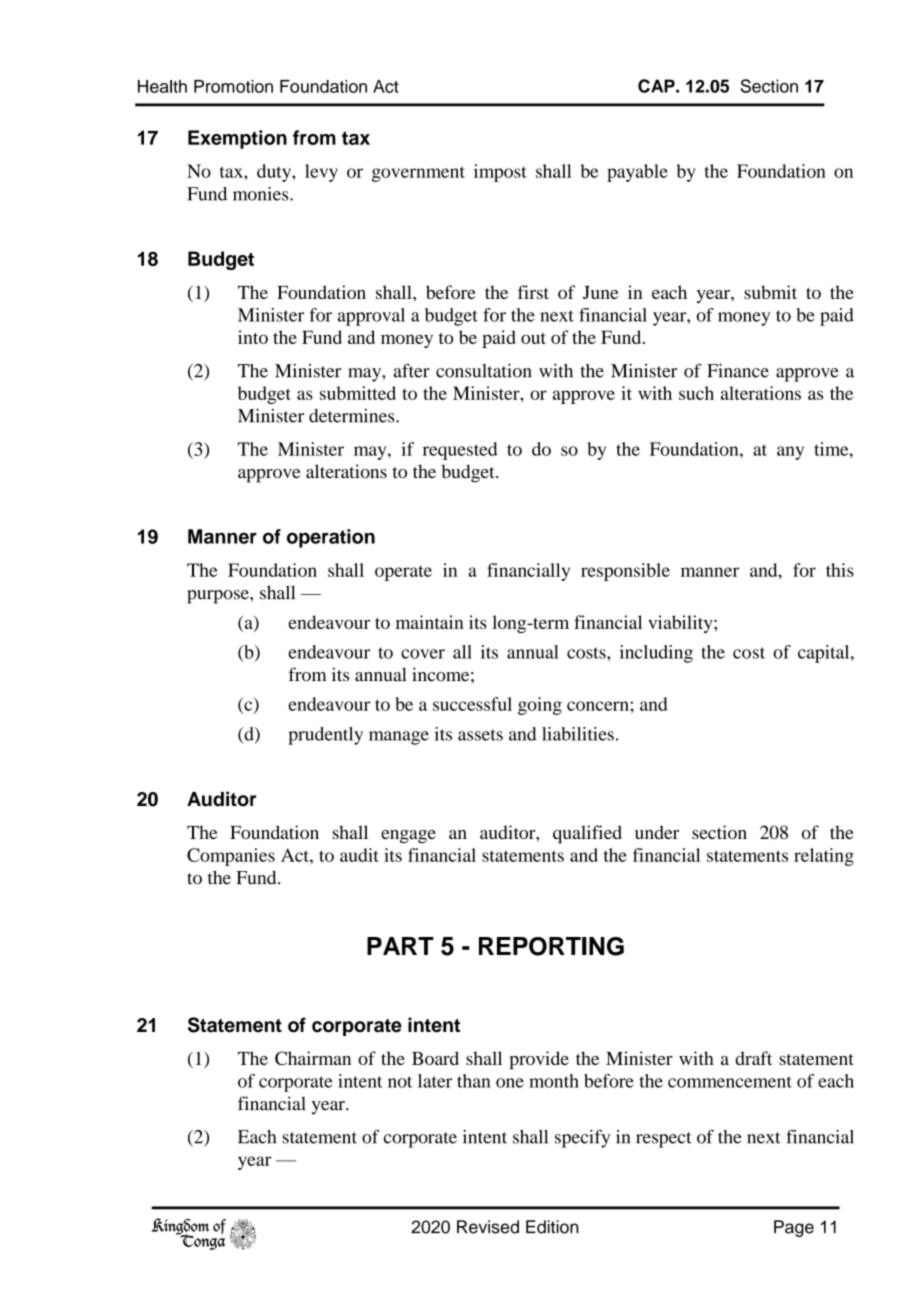 The height and width of the page is (1299, 920). I want to click on REPORTING, so click(551, 946).
